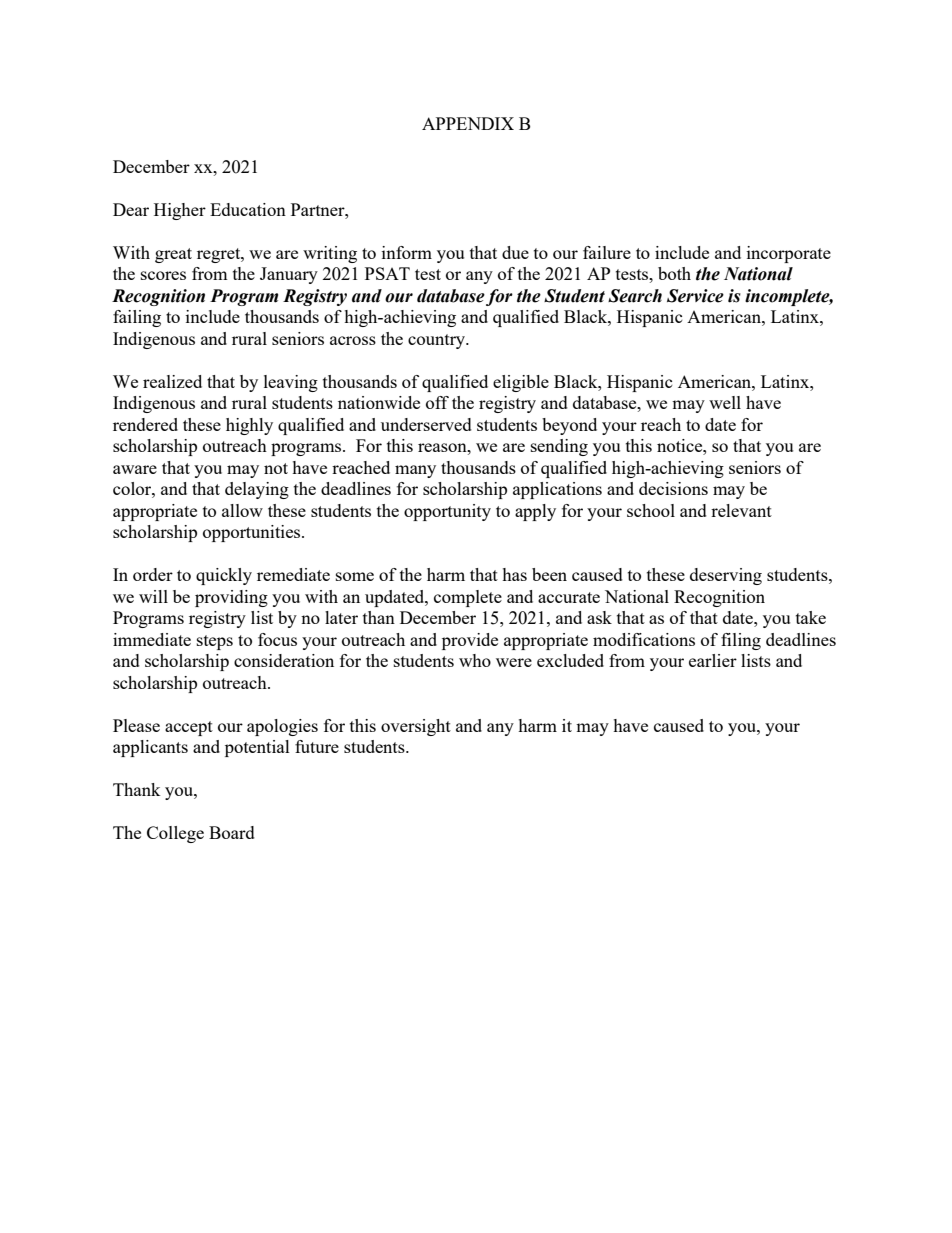 The image size is (952, 1233). Describe the element at coordinates (468, 123) in the image. I see `APPENDIX` at that location.
